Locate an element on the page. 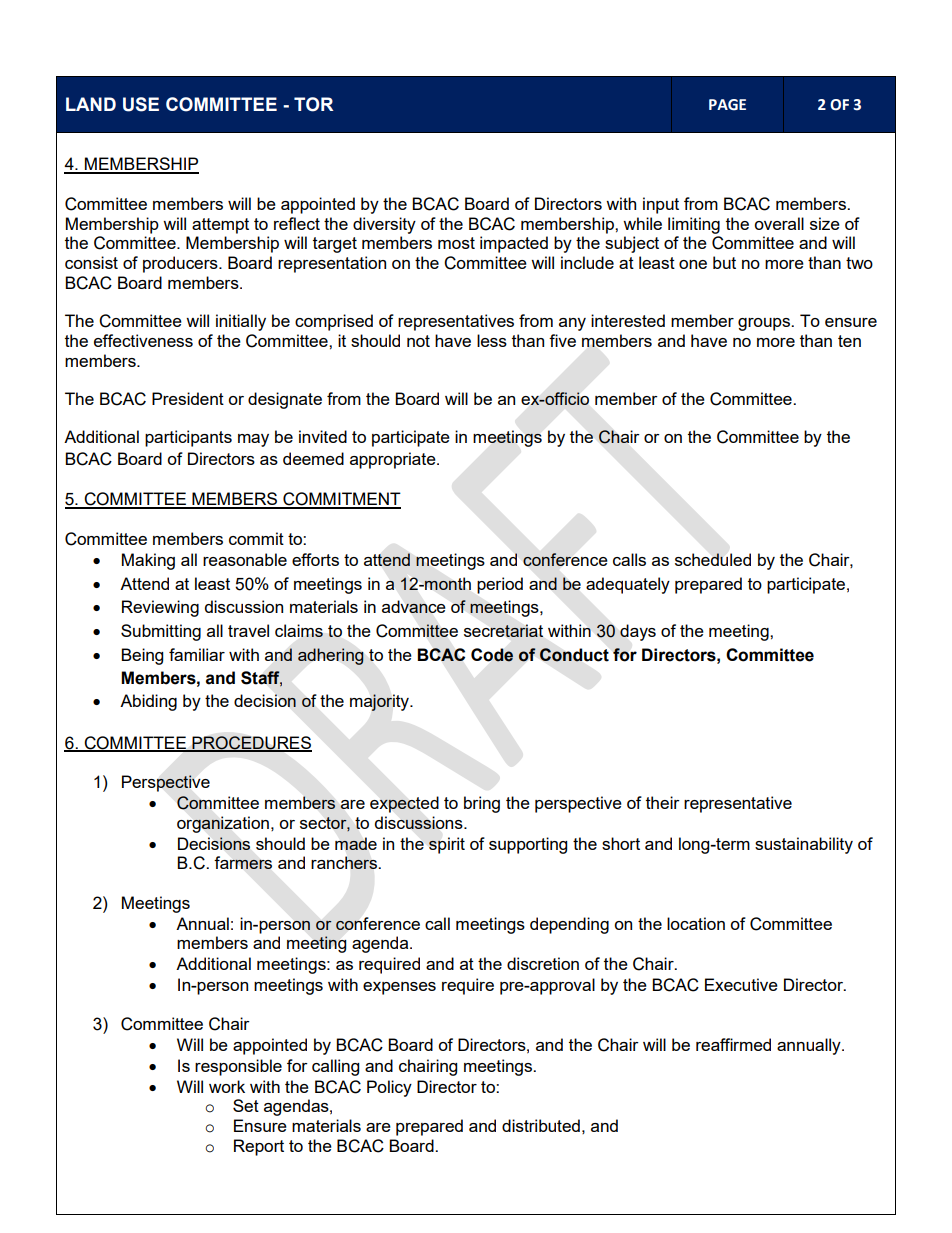 The image size is (952, 1233). most is located at coordinates (456, 243).
